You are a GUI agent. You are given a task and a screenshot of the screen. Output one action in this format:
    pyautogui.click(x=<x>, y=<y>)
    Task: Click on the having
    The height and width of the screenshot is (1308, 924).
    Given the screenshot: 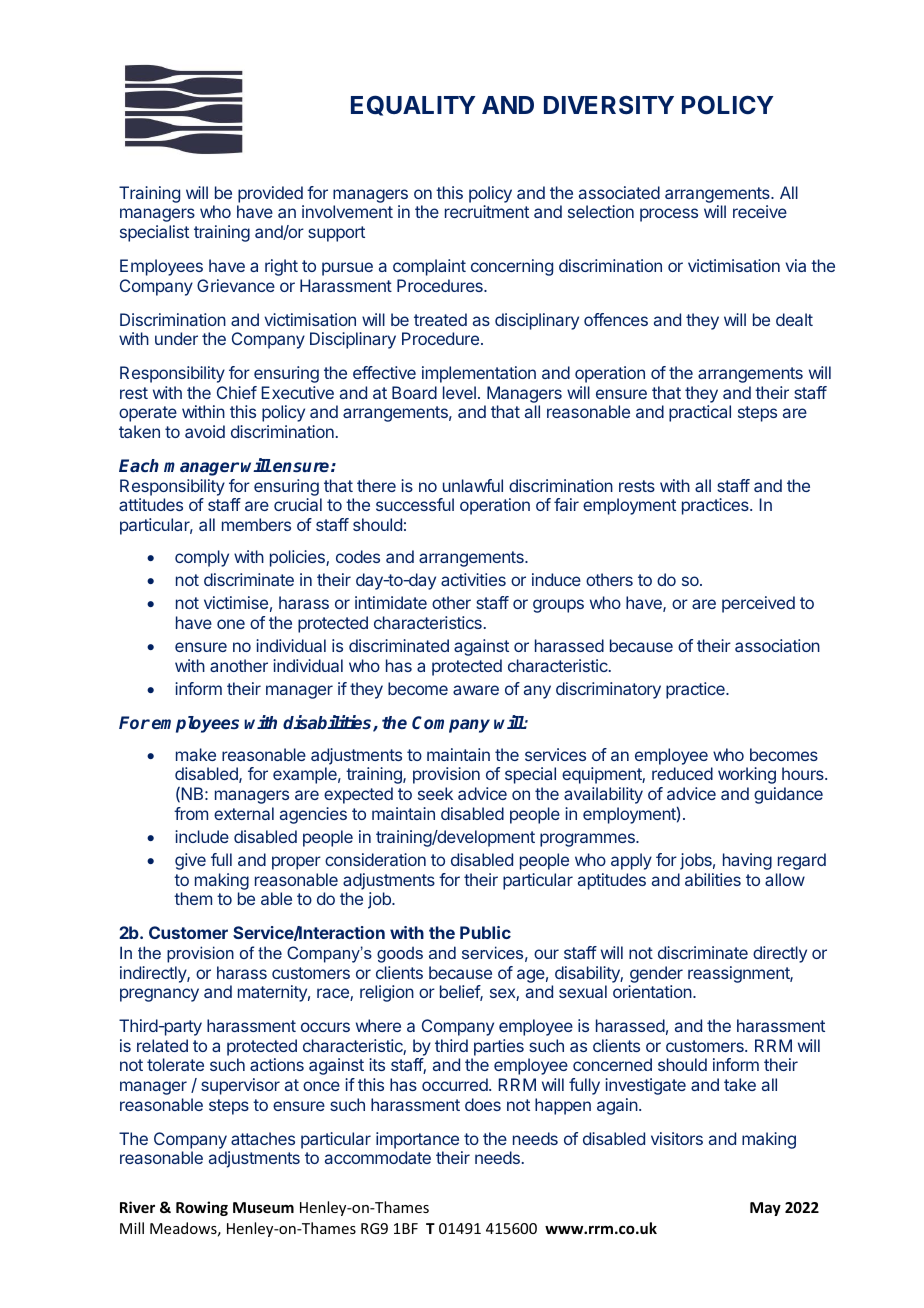 What is the action you would take?
    pyautogui.click(x=747, y=861)
